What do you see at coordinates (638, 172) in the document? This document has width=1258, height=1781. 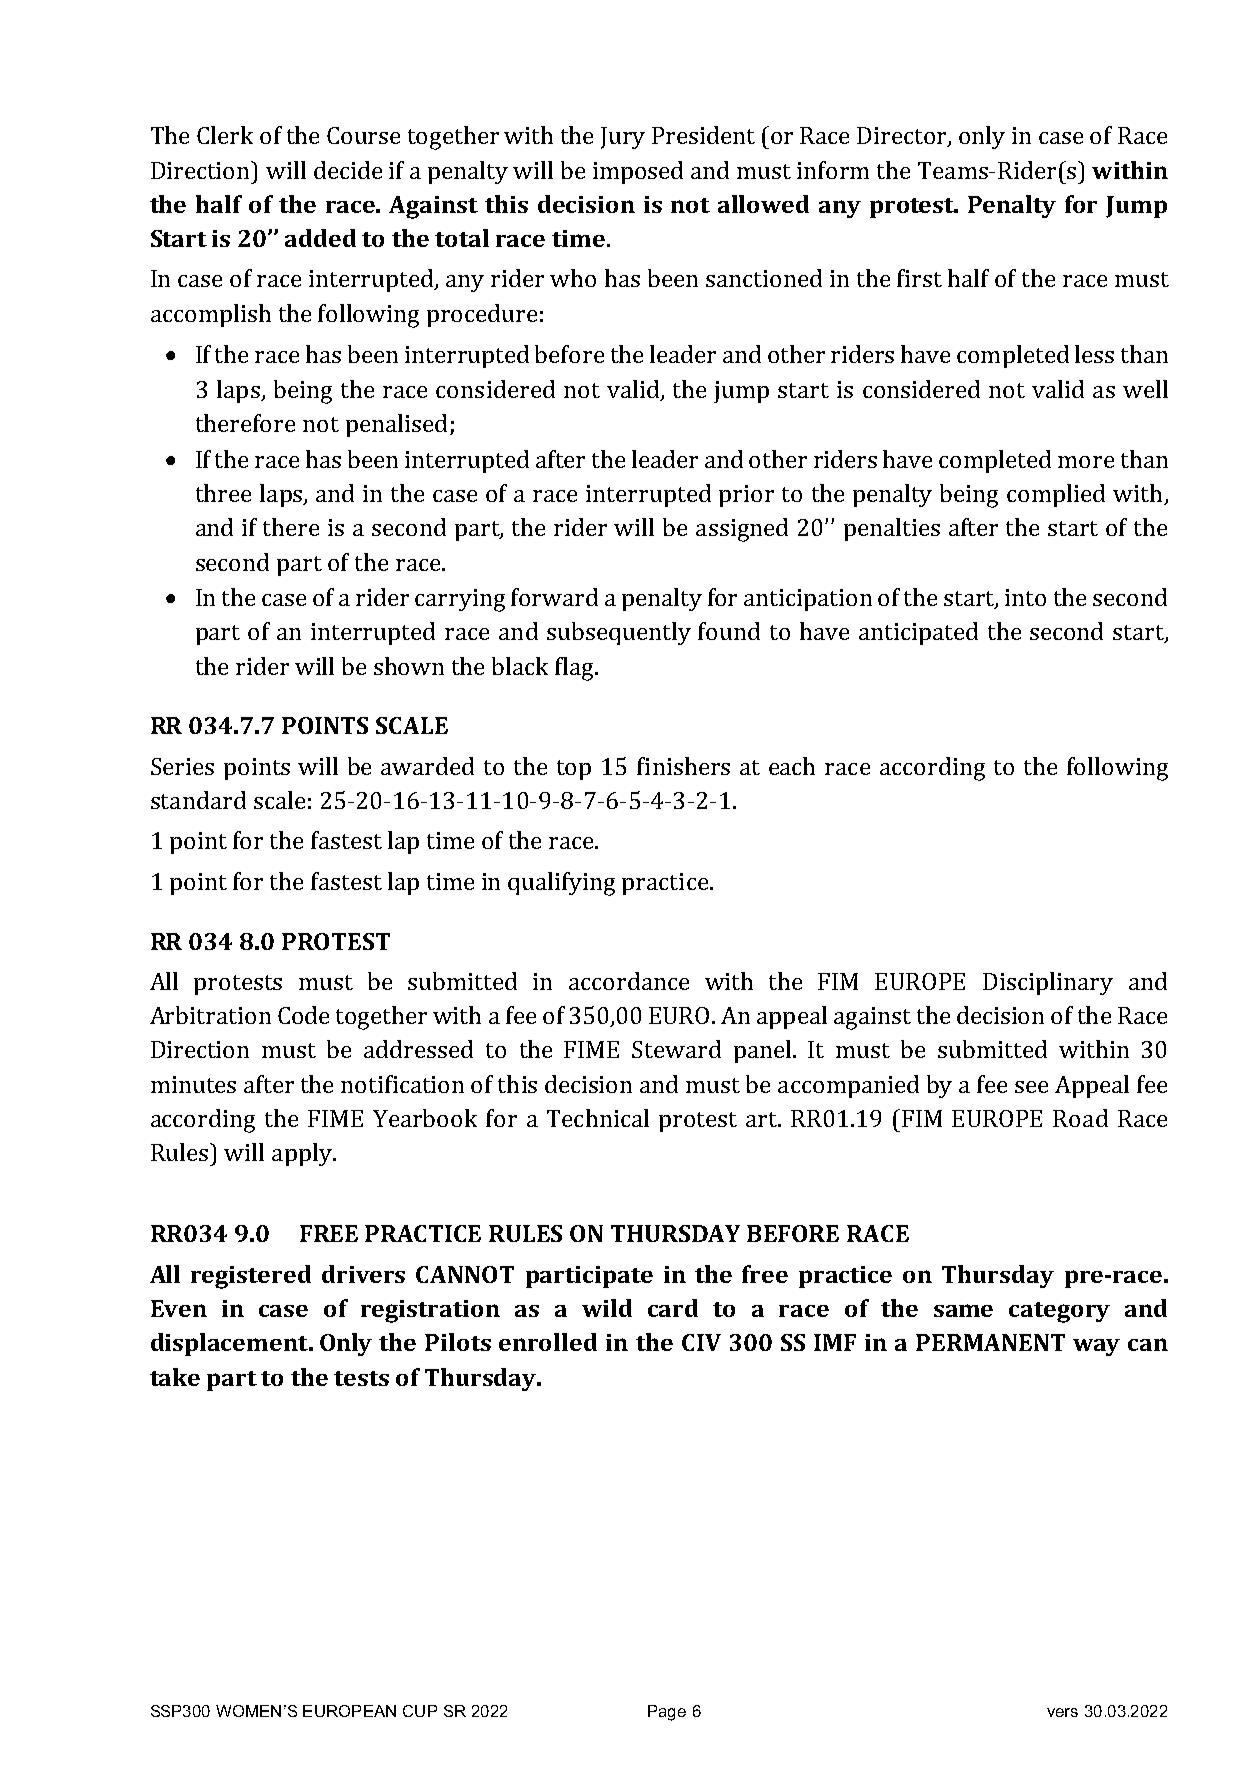 I see `imposed` at bounding box center [638, 172].
